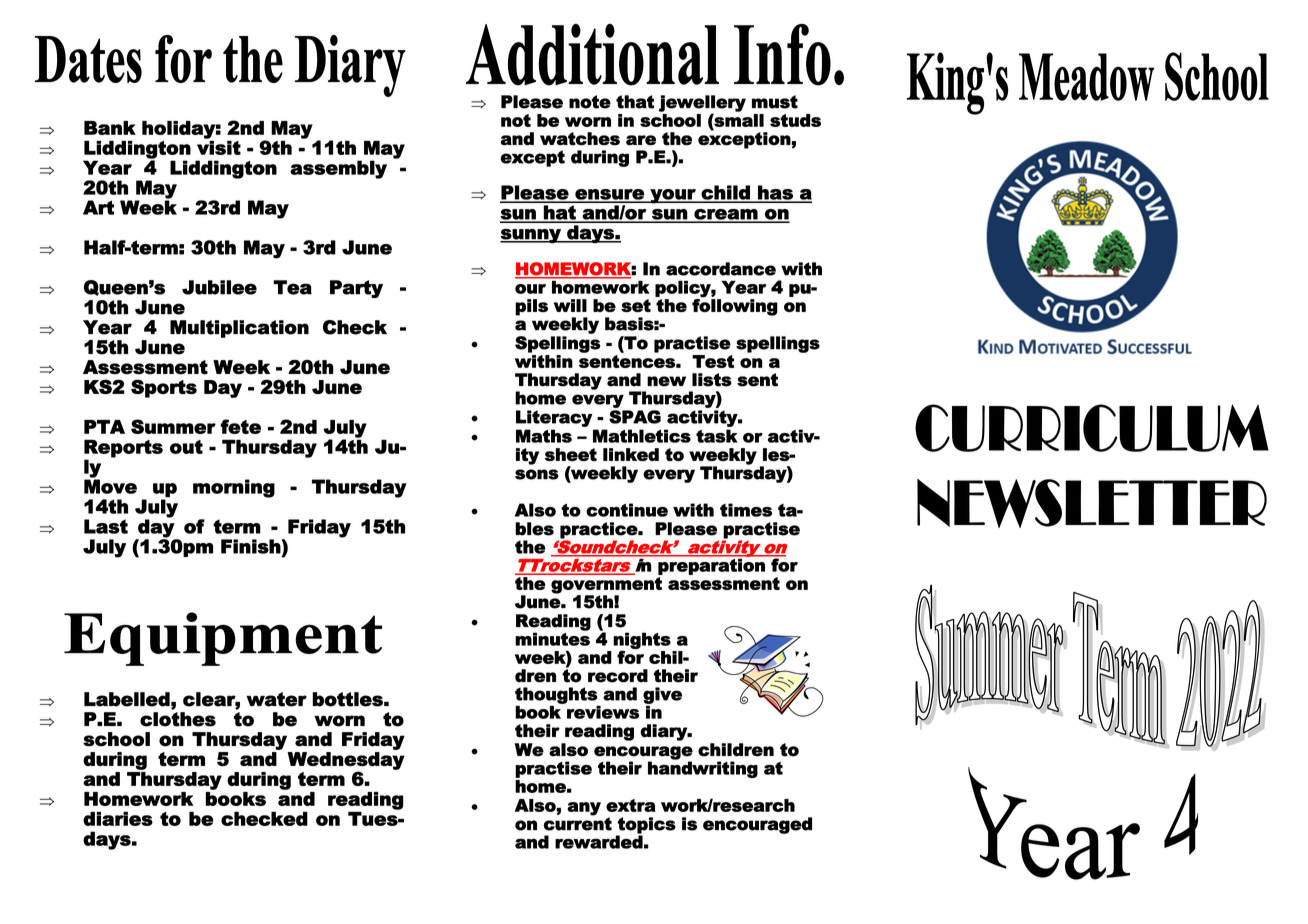 The height and width of the screenshot is (924, 1308). What do you see at coordinates (552, 638) in the screenshot?
I see `minutes` at bounding box center [552, 638].
